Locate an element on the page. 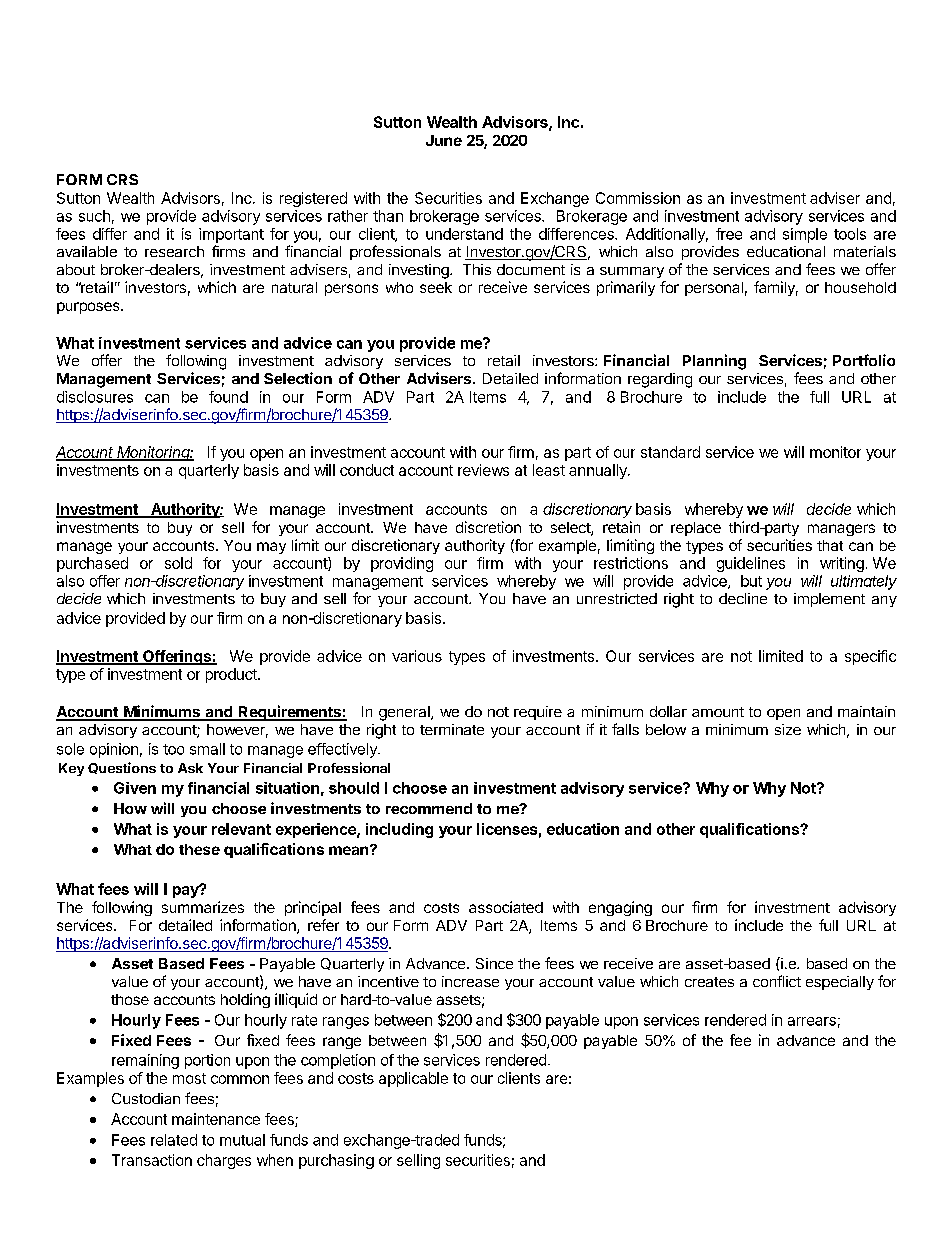  simple is located at coordinates (805, 235).
